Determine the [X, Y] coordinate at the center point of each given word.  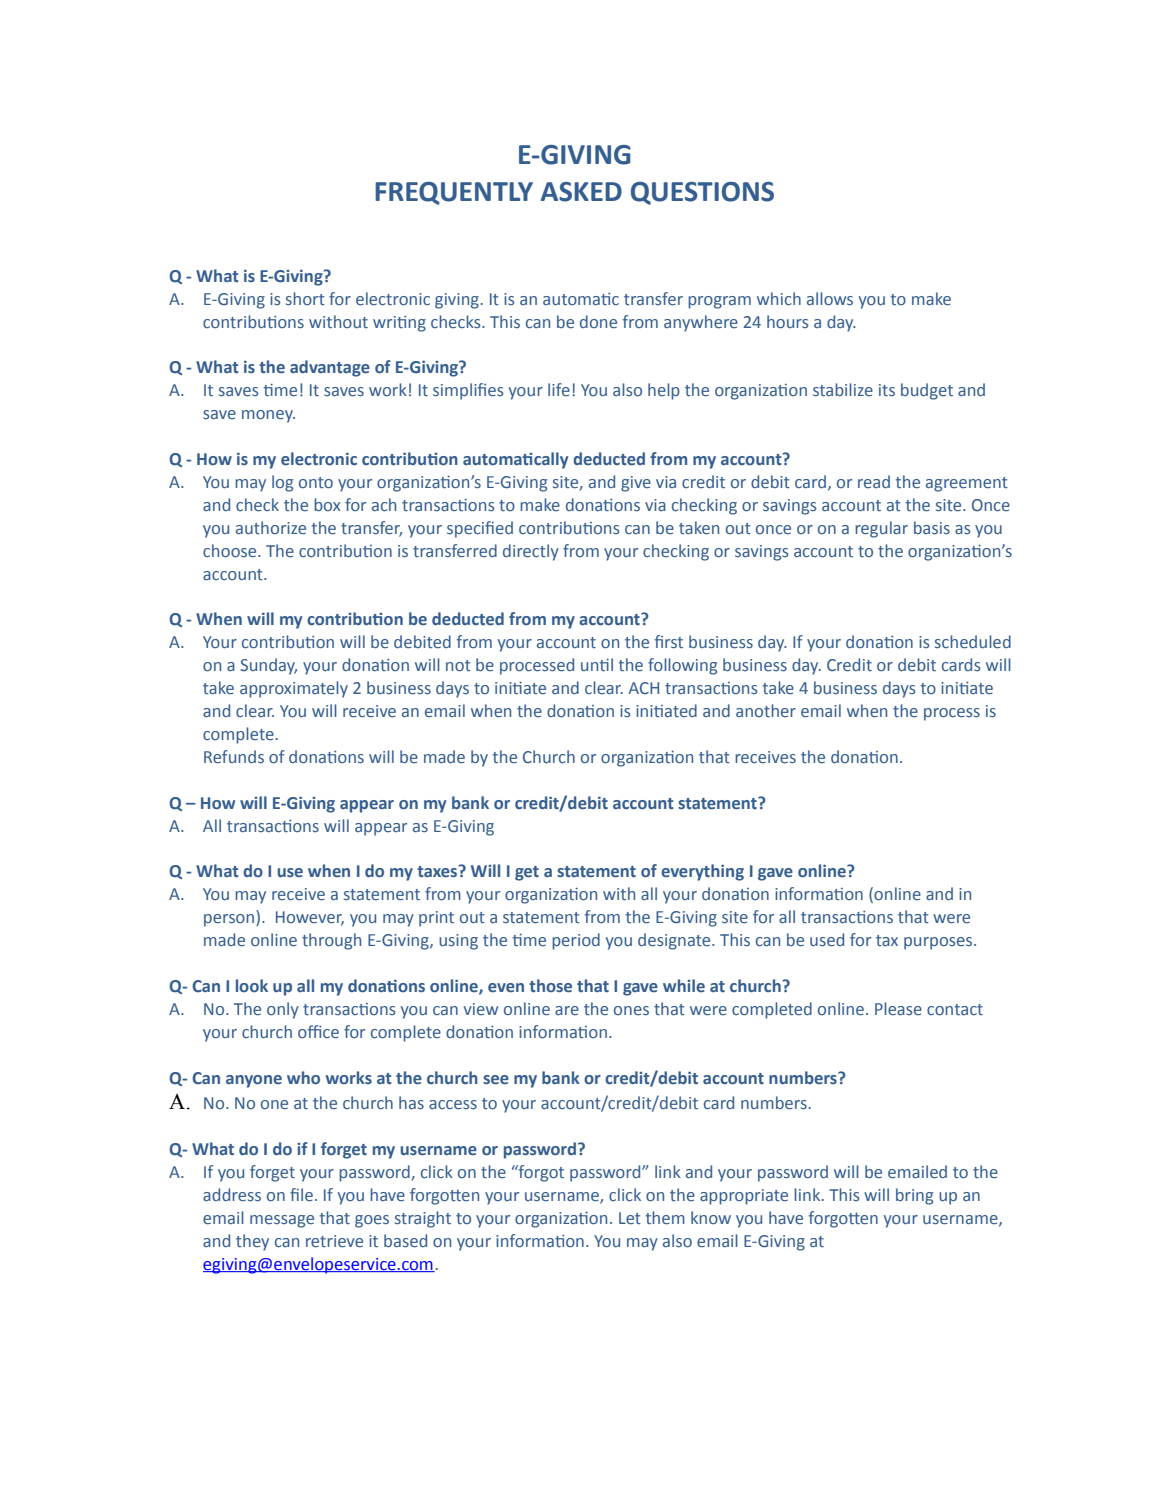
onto [316, 482]
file [301, 1194]
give [636, 484]
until [597, 664]
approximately [294, 689]
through [331, 941]
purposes [939, 943]
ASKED [581, 192]
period [576, 941]
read [874, 481]
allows [830, 298]
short [305, 298]
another [766, 710]
